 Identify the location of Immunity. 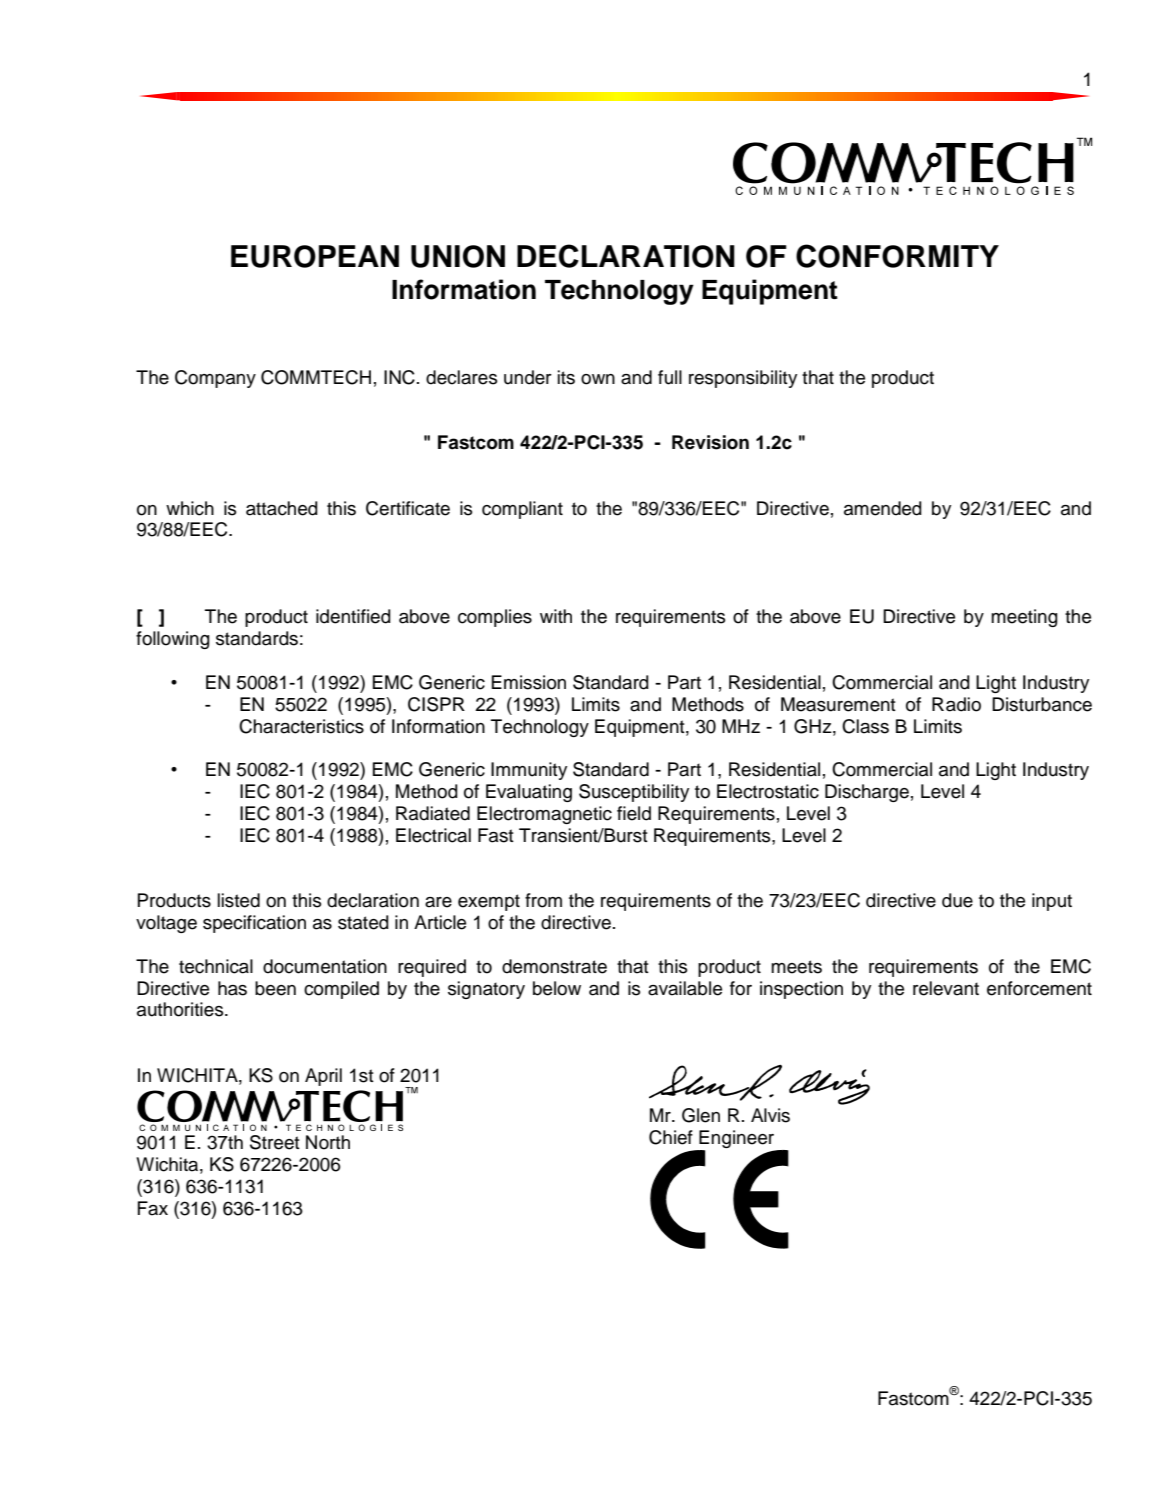
(529, 771).
